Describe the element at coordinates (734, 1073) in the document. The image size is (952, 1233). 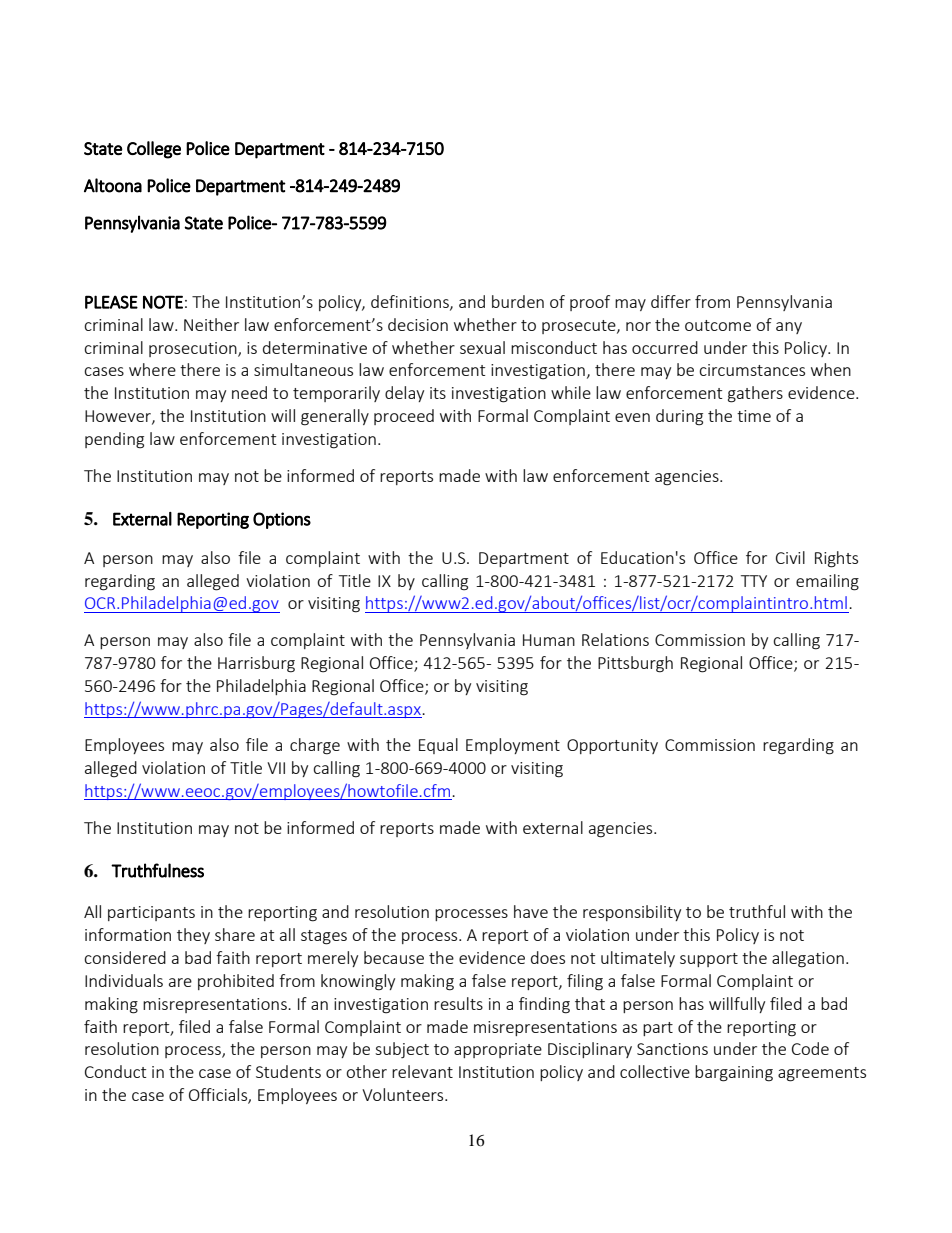
I see `bargaining` at that location.
